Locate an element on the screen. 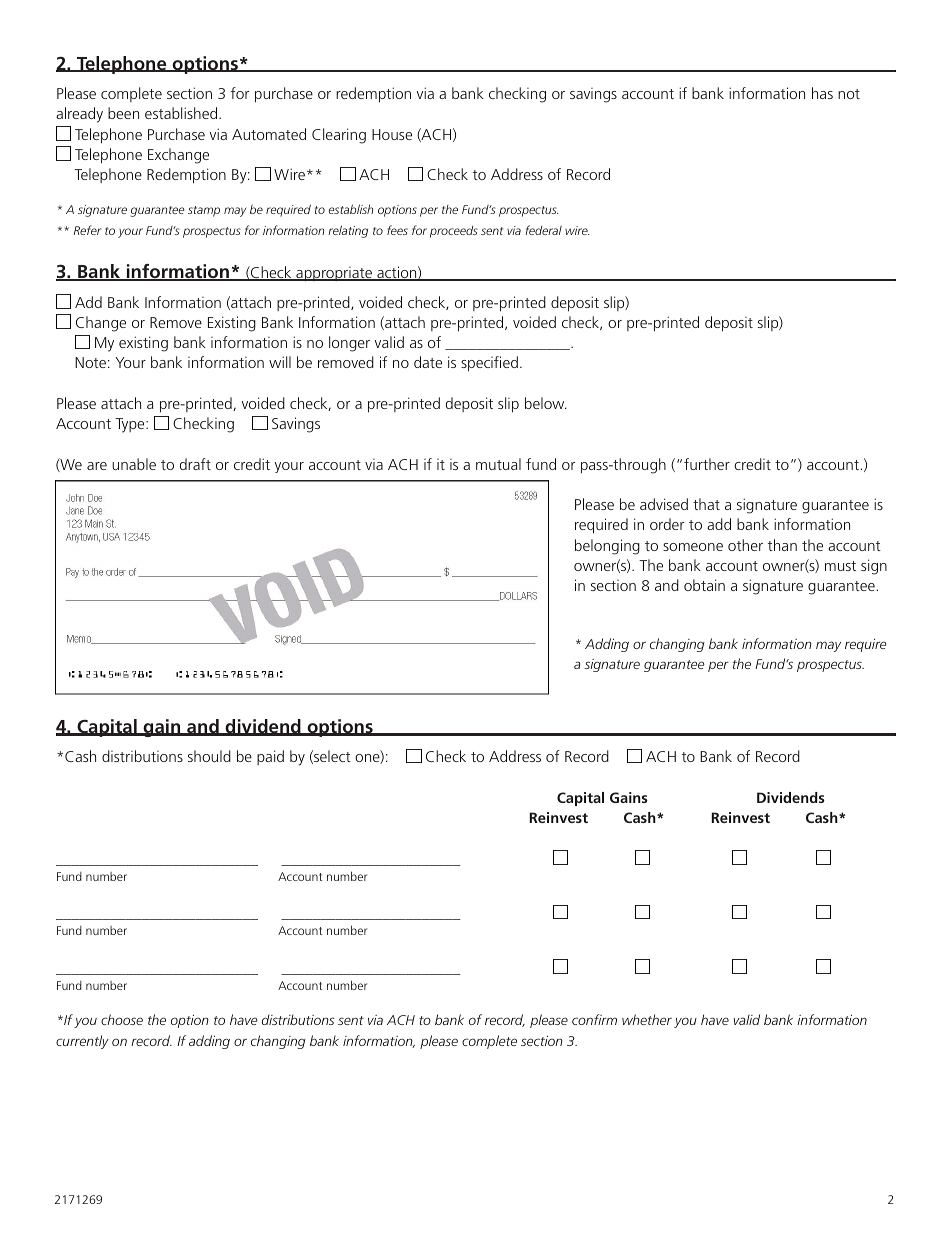 The width and height of the screenshot is (952, 1233). mutual is located at coordinates (498, 464).
